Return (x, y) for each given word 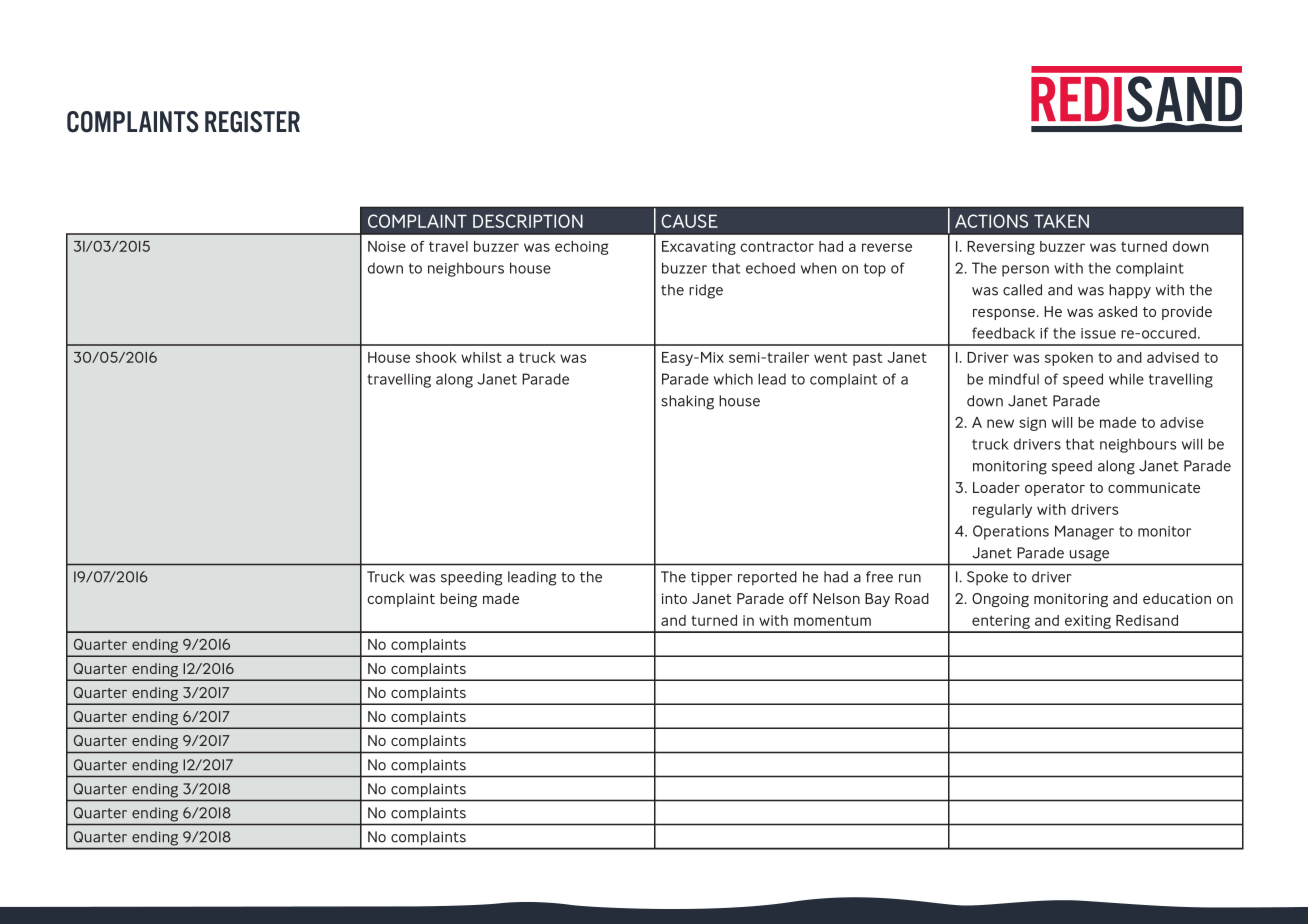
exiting (1088, 623)
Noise (387, 246)
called (1022, 290)
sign (1032, 424)
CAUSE (689, 221)
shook (436, 357)
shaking (687, 402)
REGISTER (252, 122)
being (458, 600)
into (674, 598)
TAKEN (1061, 221)
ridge (706, 291)
